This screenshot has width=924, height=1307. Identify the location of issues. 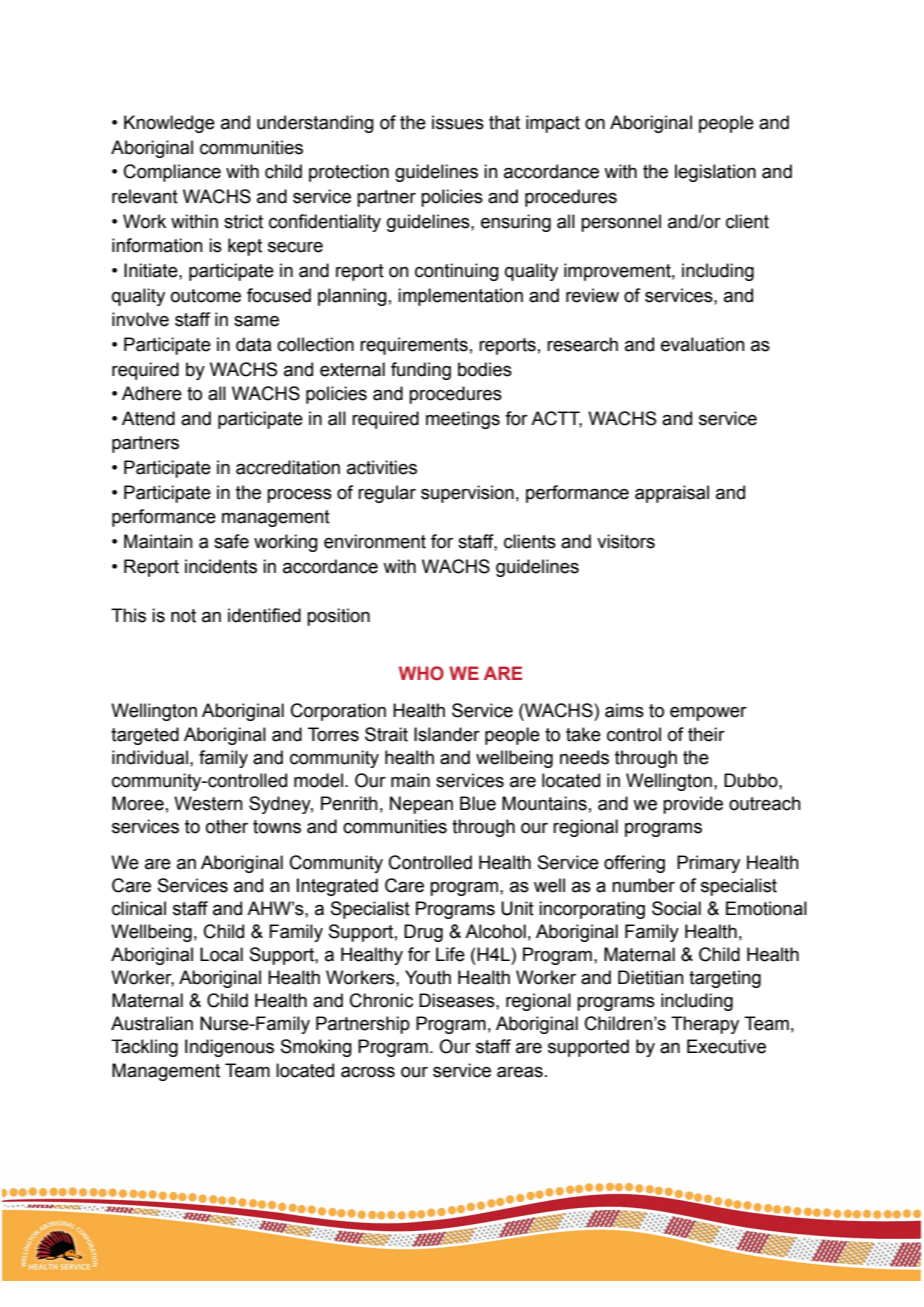
(458, 122).
